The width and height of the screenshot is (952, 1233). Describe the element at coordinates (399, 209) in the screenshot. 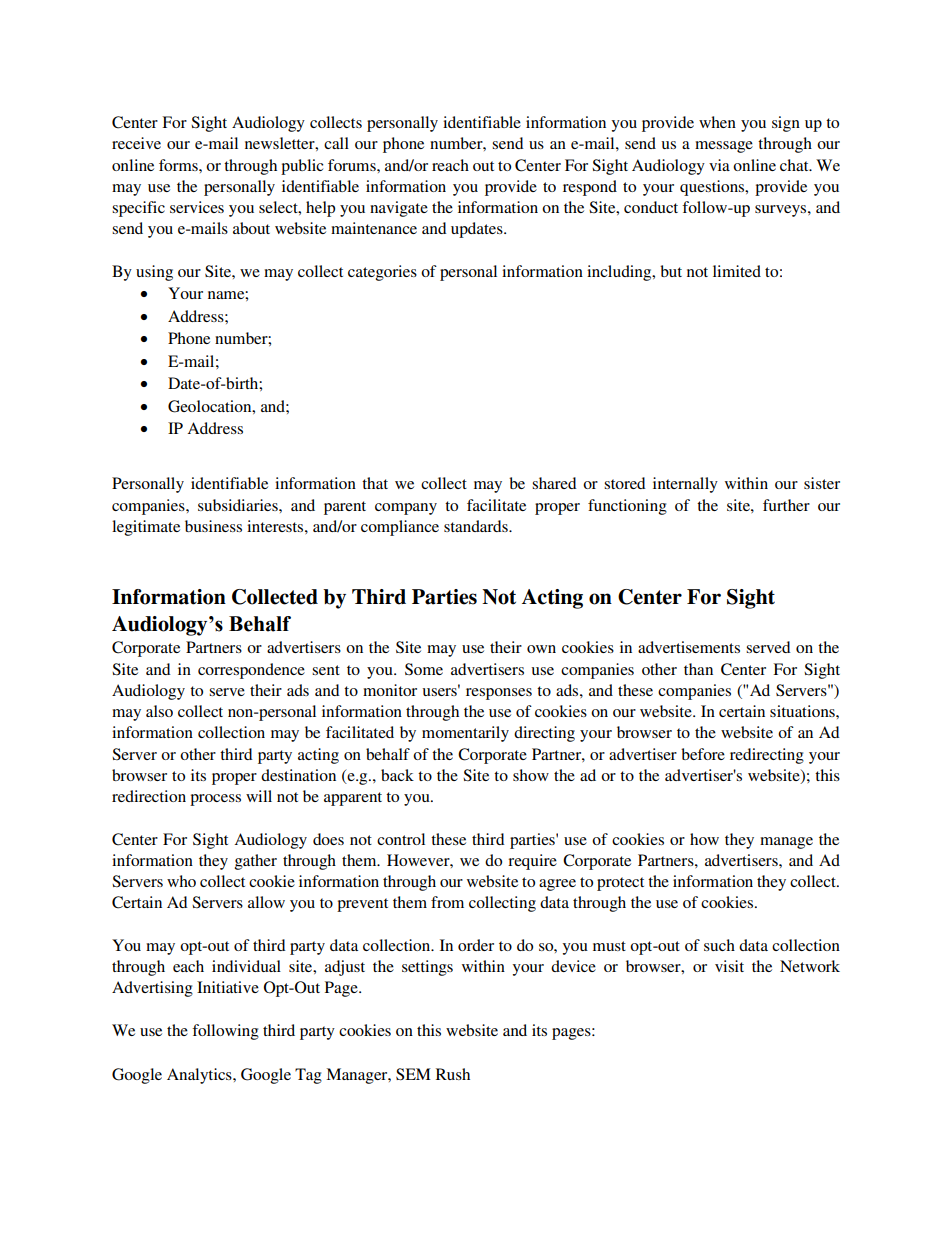

I see `navigate` at that location.
